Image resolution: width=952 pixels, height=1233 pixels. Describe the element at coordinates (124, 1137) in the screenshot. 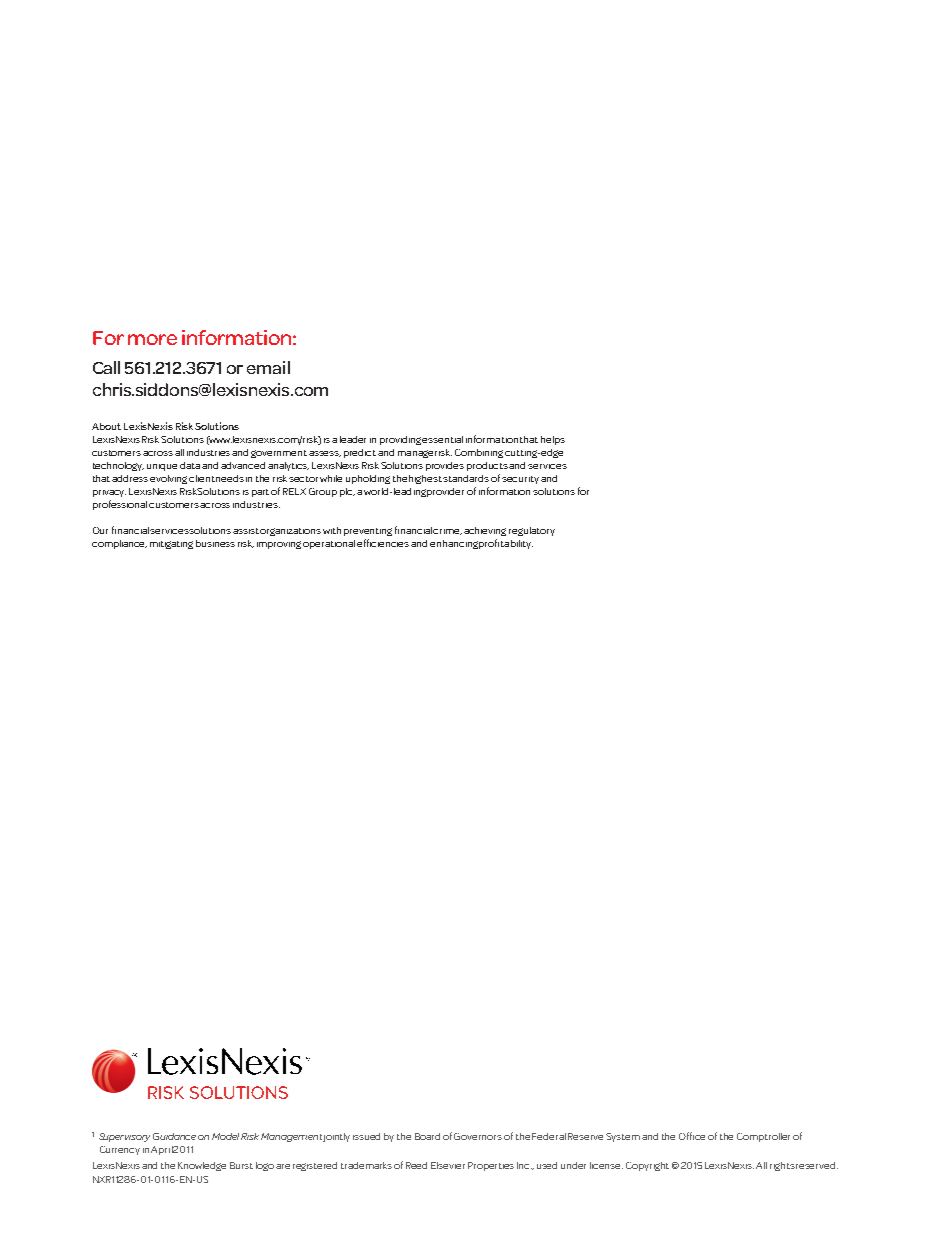

I see `Supervisory` at that location.
